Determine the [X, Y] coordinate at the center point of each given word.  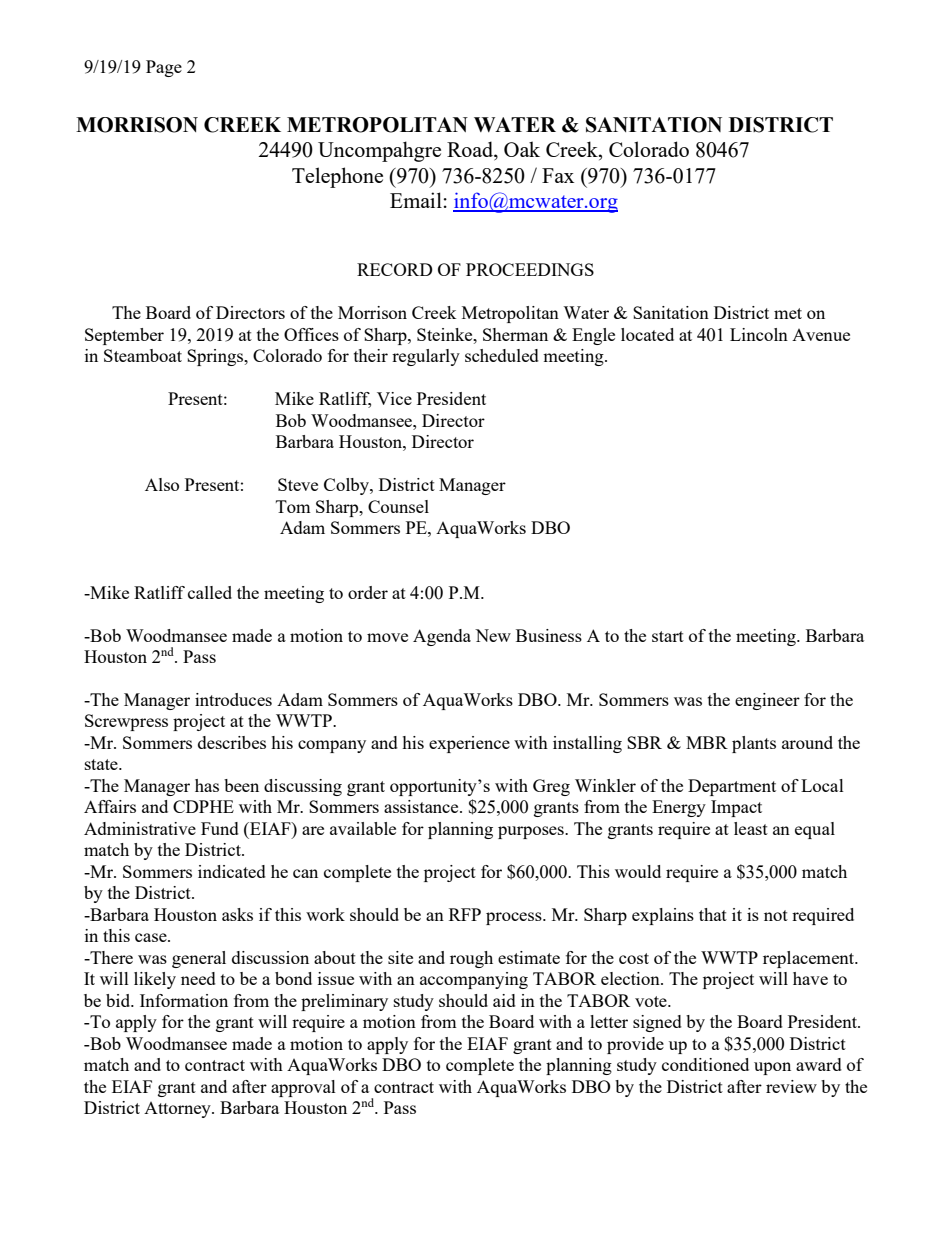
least [751, 828]
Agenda [442, 637]
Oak [522, 149]
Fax [558, 175]
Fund [220, 828]
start [668, 636]
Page [164, 68]
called [210, 592]
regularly [426, 357]
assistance [422, 806]
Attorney [178, 1110]
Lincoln [759, 334]
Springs [216, 357]
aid [504, 1000]
